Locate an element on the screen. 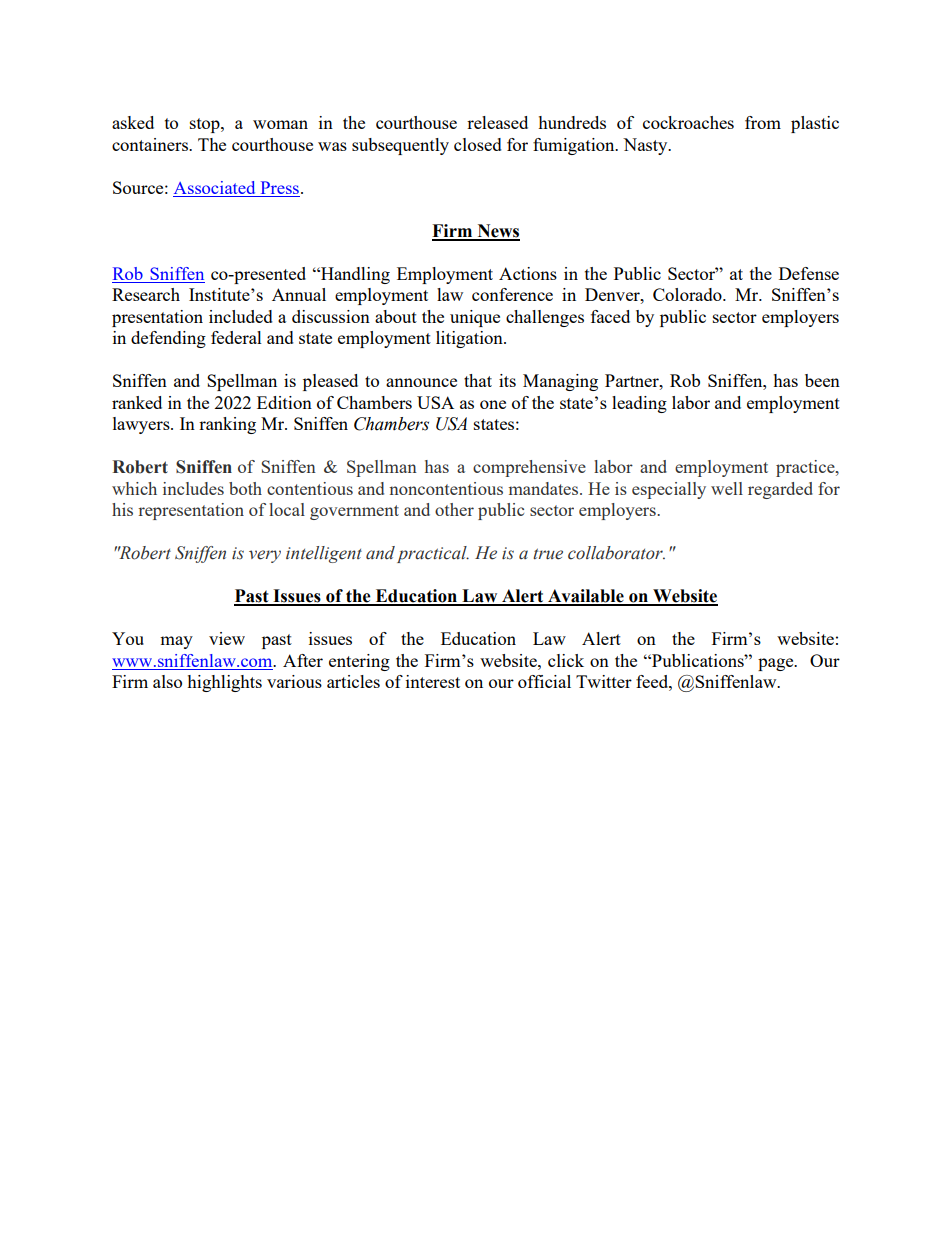 This screenshot has height=1233, width=952. stop is located at coordinates (206, 125).
